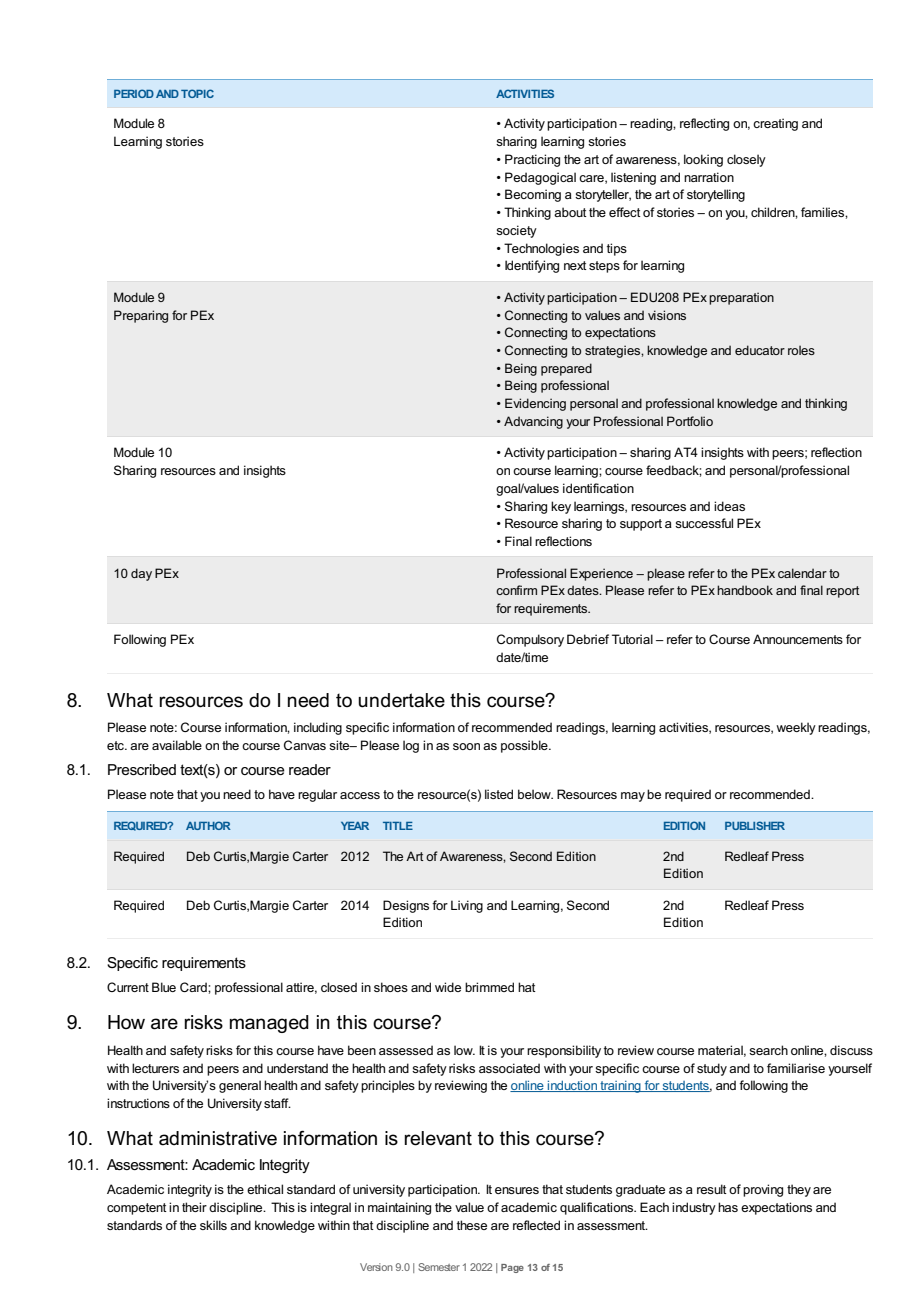  Describe the element at coordinates (141, 574) in the screenshot. I see `day` at that location.
